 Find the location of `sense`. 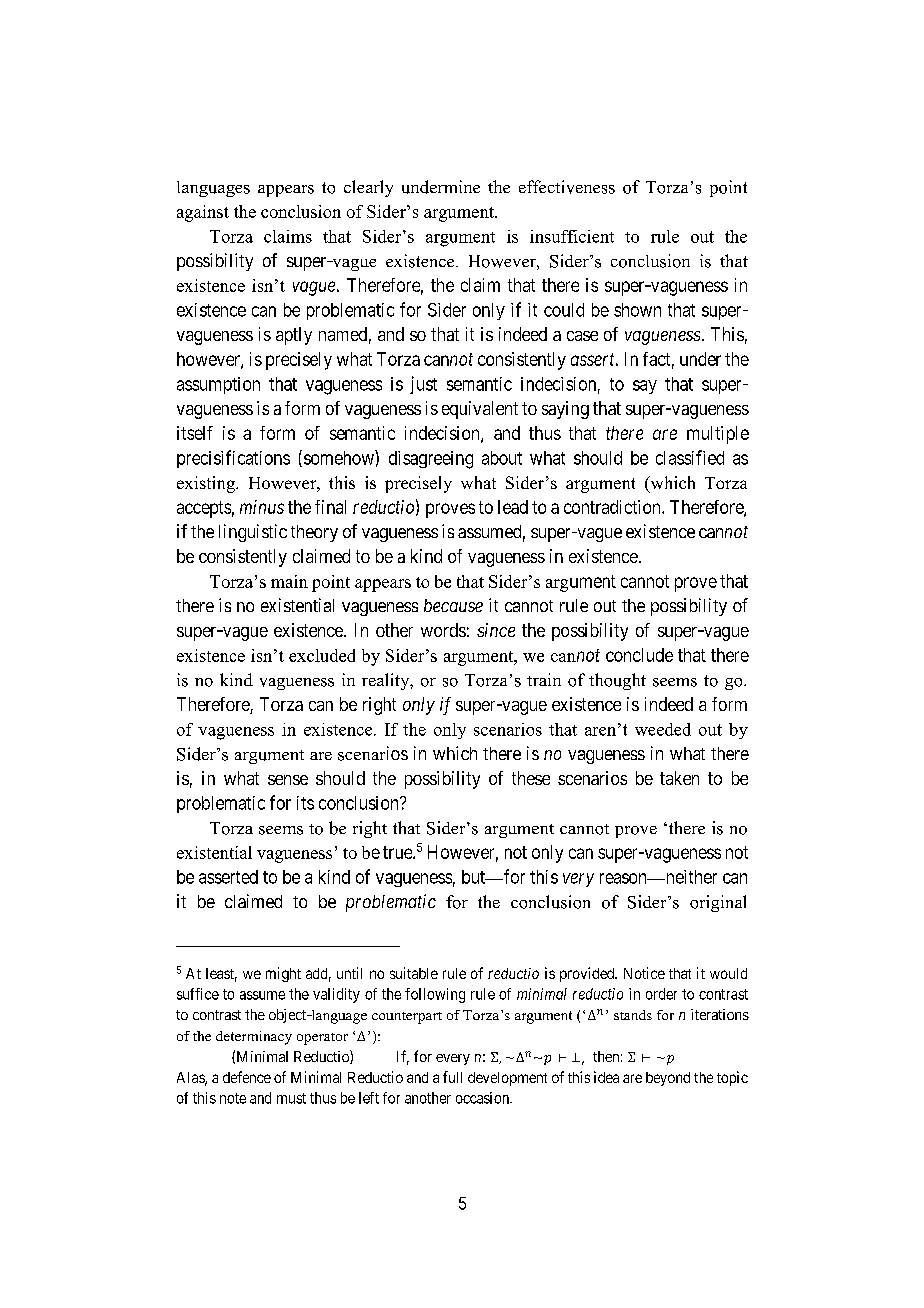

sense is located at coordinates (288, 780).
